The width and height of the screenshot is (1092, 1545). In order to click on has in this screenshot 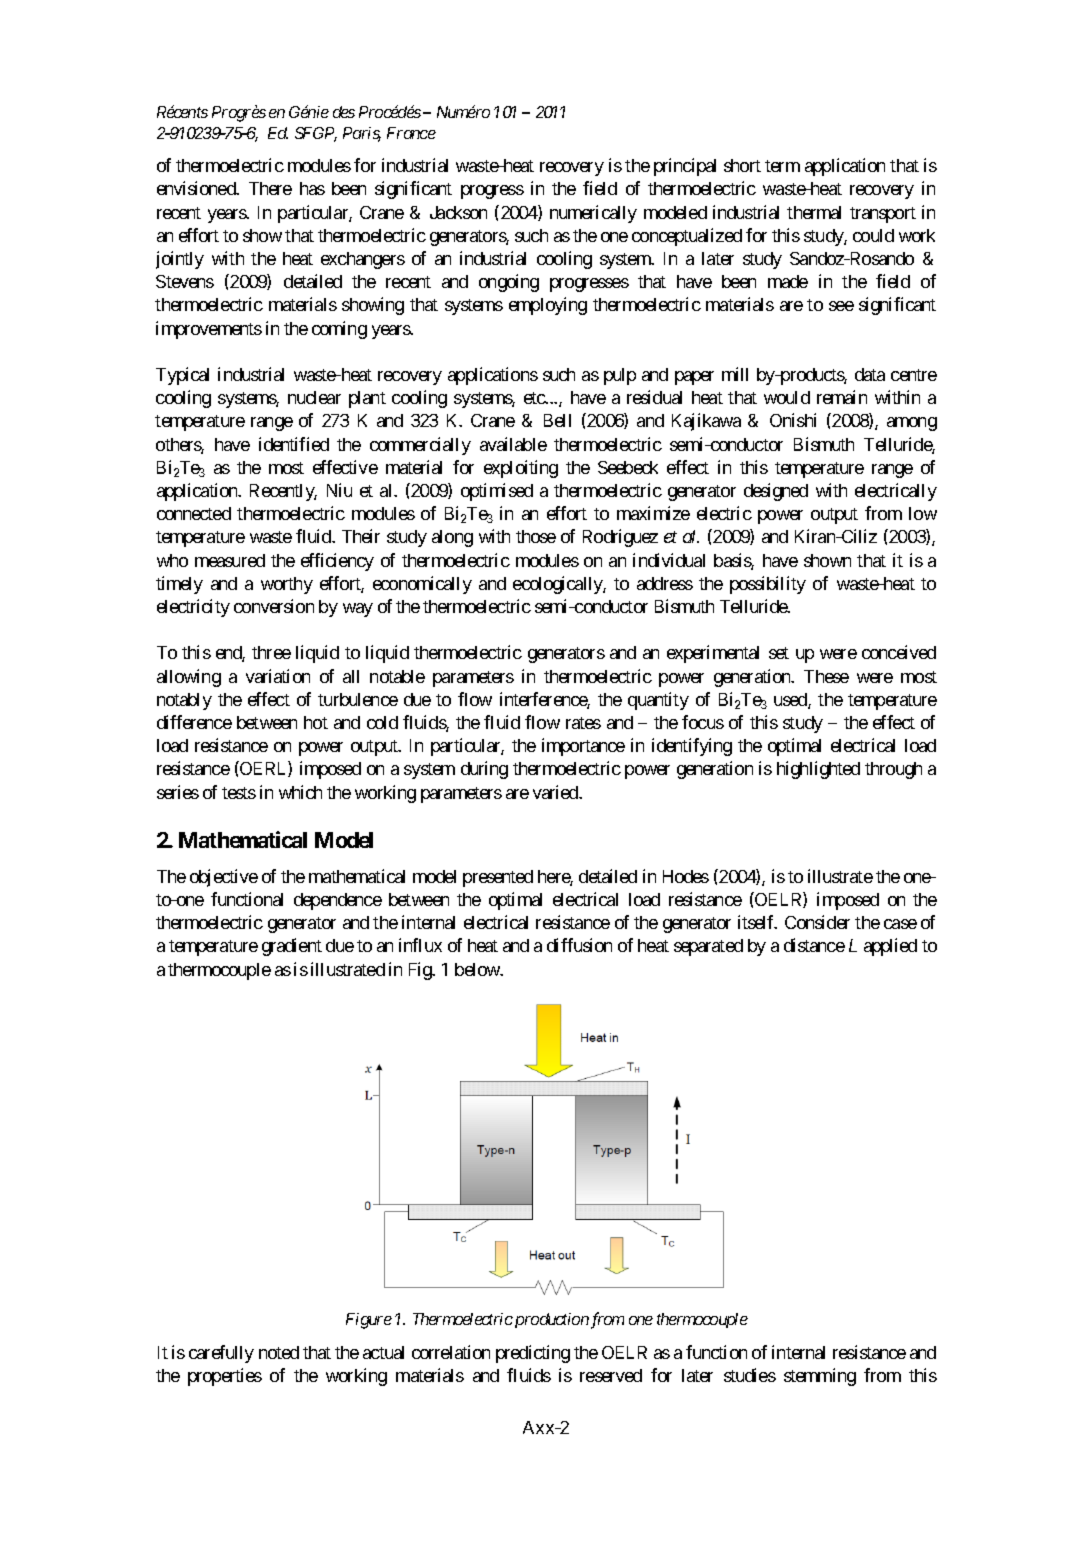, I will do `click(312, 188)`.
